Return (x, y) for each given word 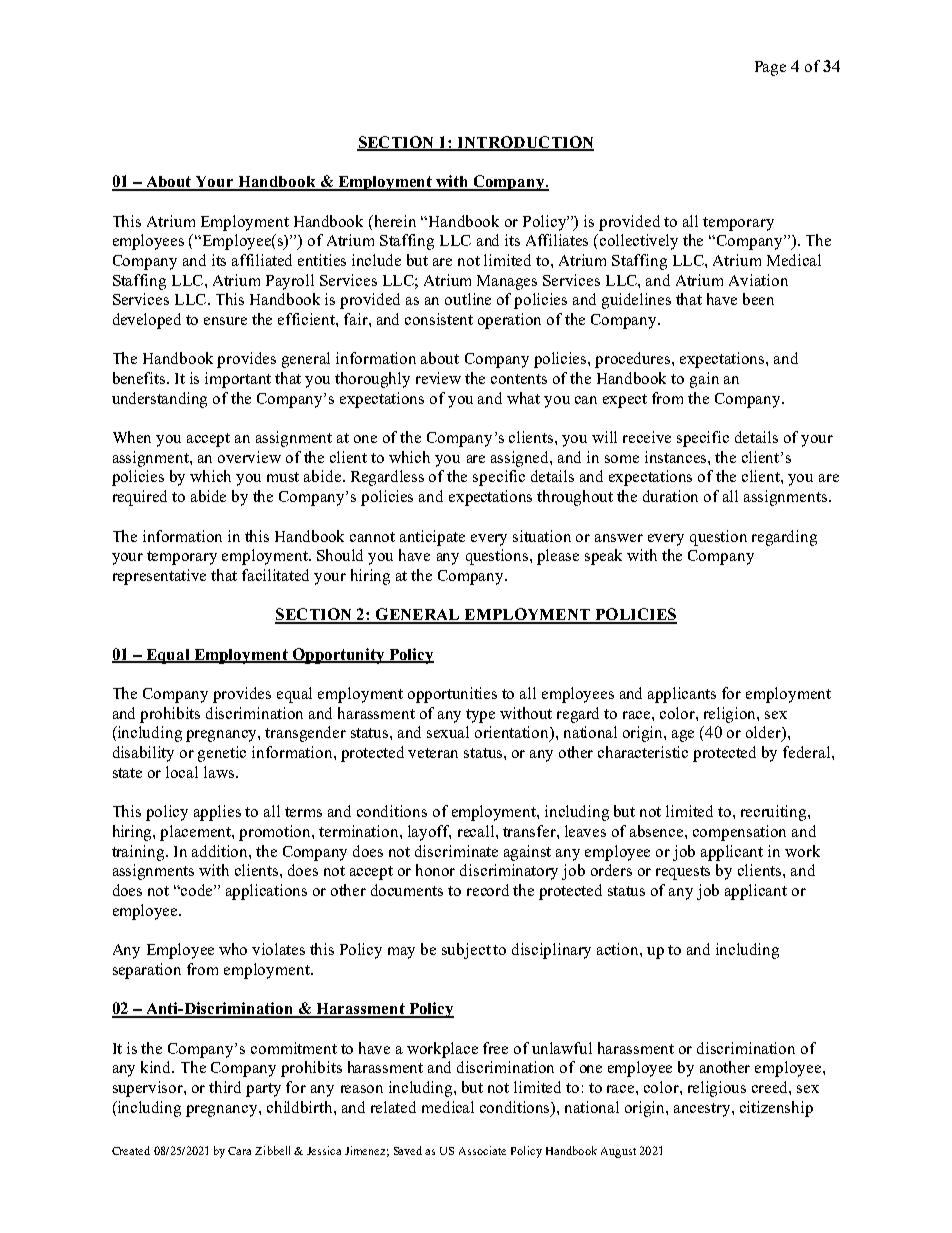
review (438, 378)
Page (770, 68)
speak (603, 557)
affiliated (262, 260)
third (225, 1087)
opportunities (452, 695)
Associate (482, 1150)
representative (159, 577)
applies (217, 813)
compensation (739, 833)
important (238, 380)
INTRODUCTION (524, 143)
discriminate (456, 851)
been (758, 299)
